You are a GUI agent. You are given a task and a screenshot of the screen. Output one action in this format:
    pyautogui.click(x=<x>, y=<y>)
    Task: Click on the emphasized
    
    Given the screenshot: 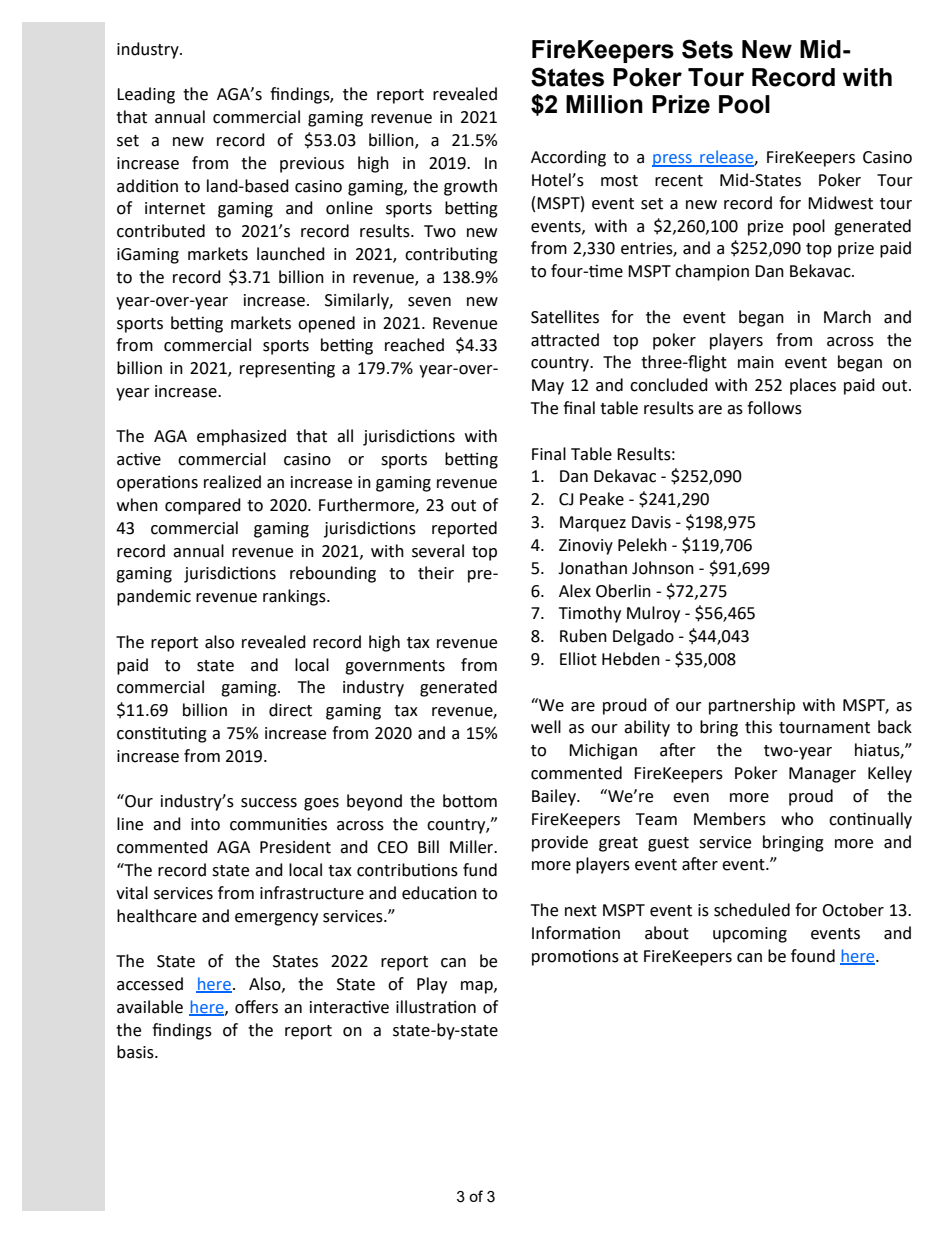 What is the action you would take?
    pyautogui.click(x=241, y=437)
